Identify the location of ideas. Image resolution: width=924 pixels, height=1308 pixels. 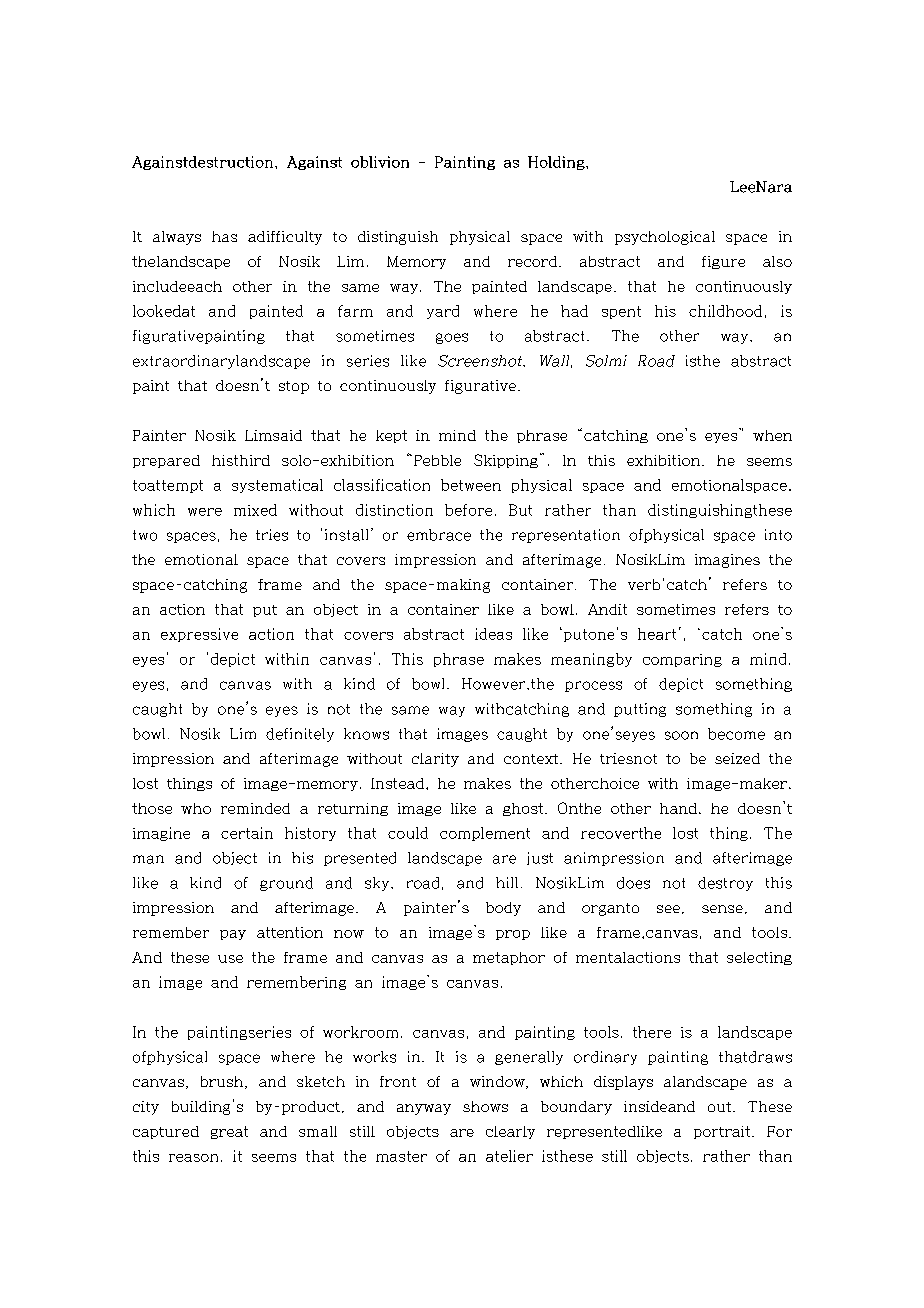
(493, 634).
